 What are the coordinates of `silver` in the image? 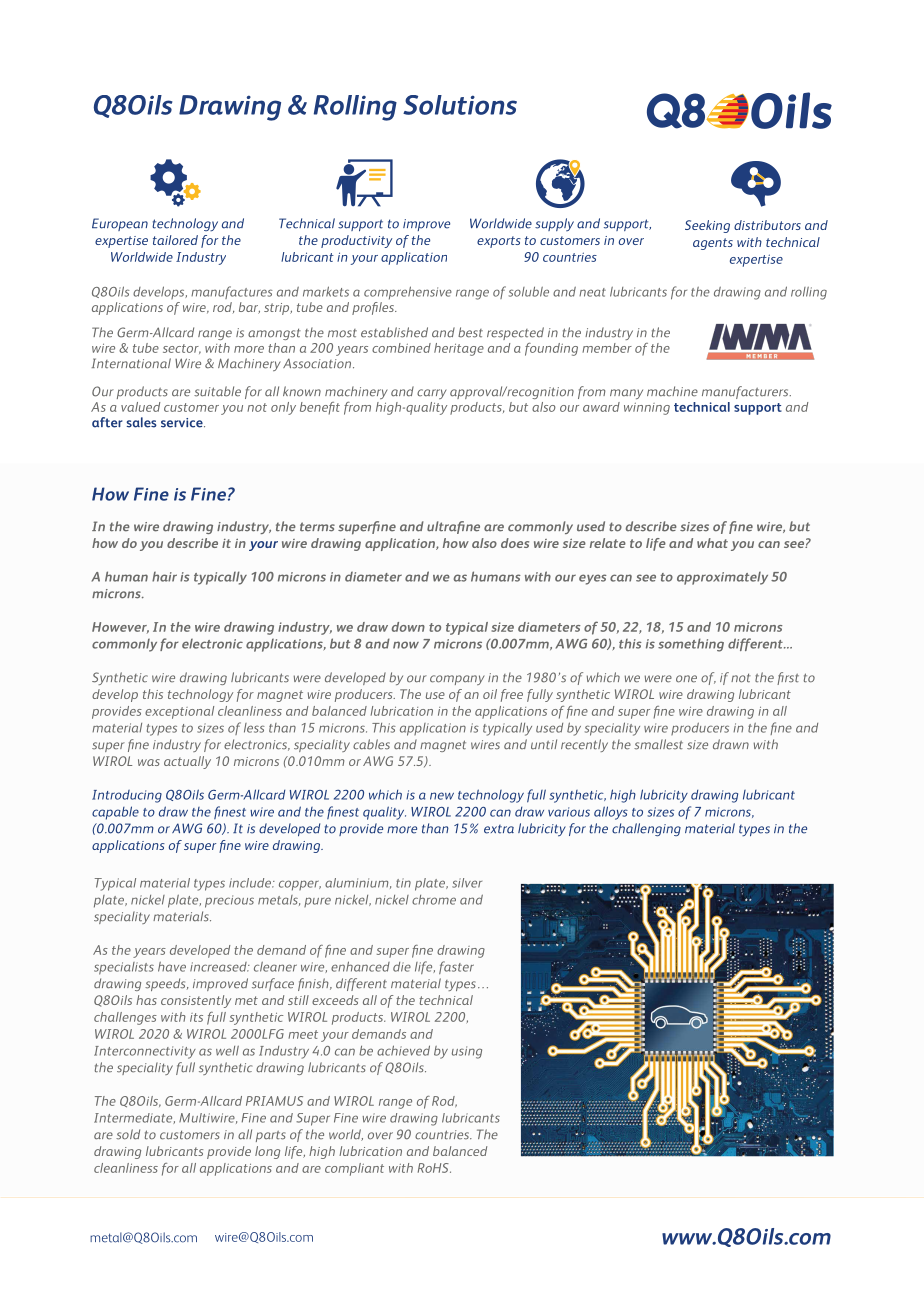 It's located at (467, 883).
